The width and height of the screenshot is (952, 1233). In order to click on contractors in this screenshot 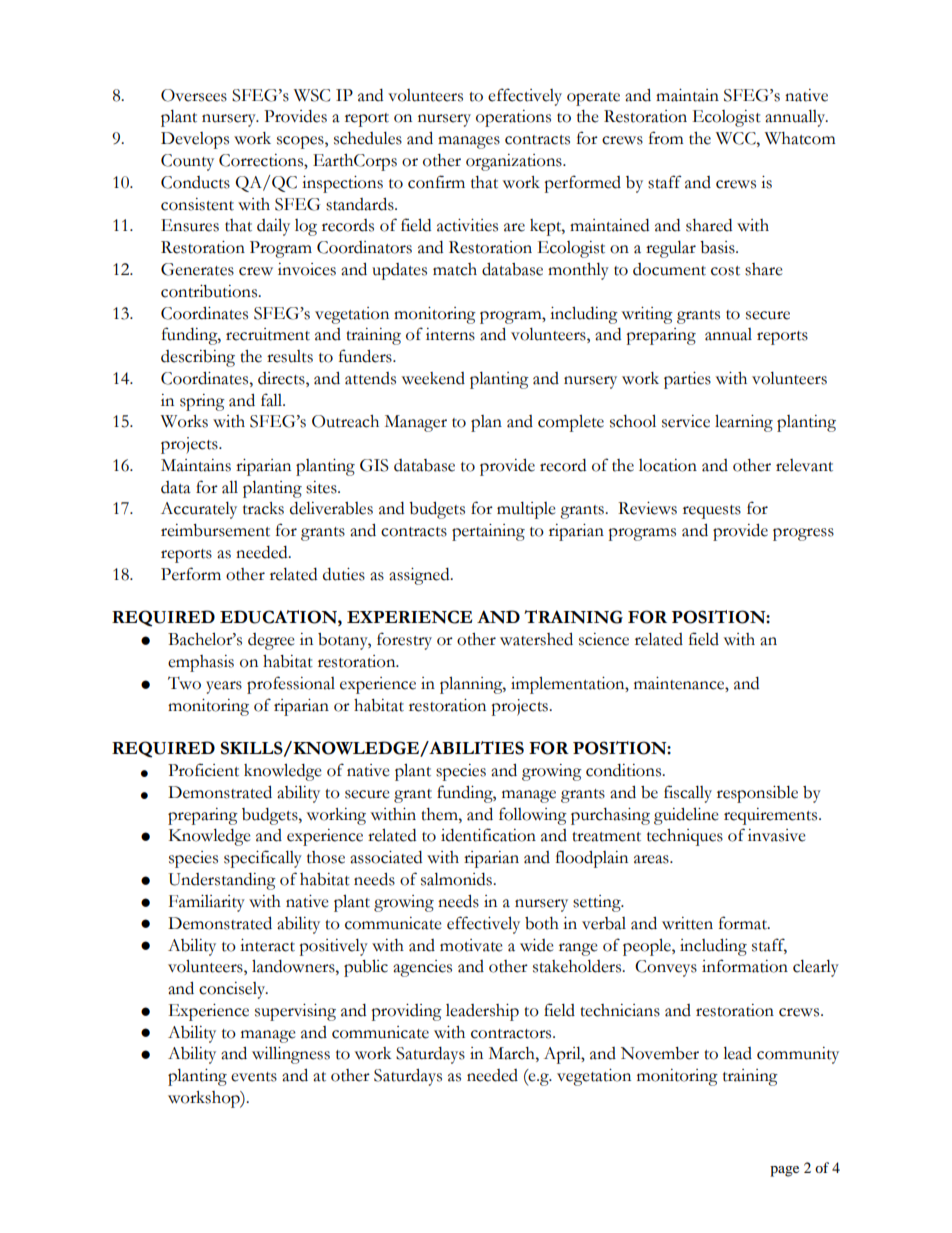, I will do `click(512, 1034)`.
